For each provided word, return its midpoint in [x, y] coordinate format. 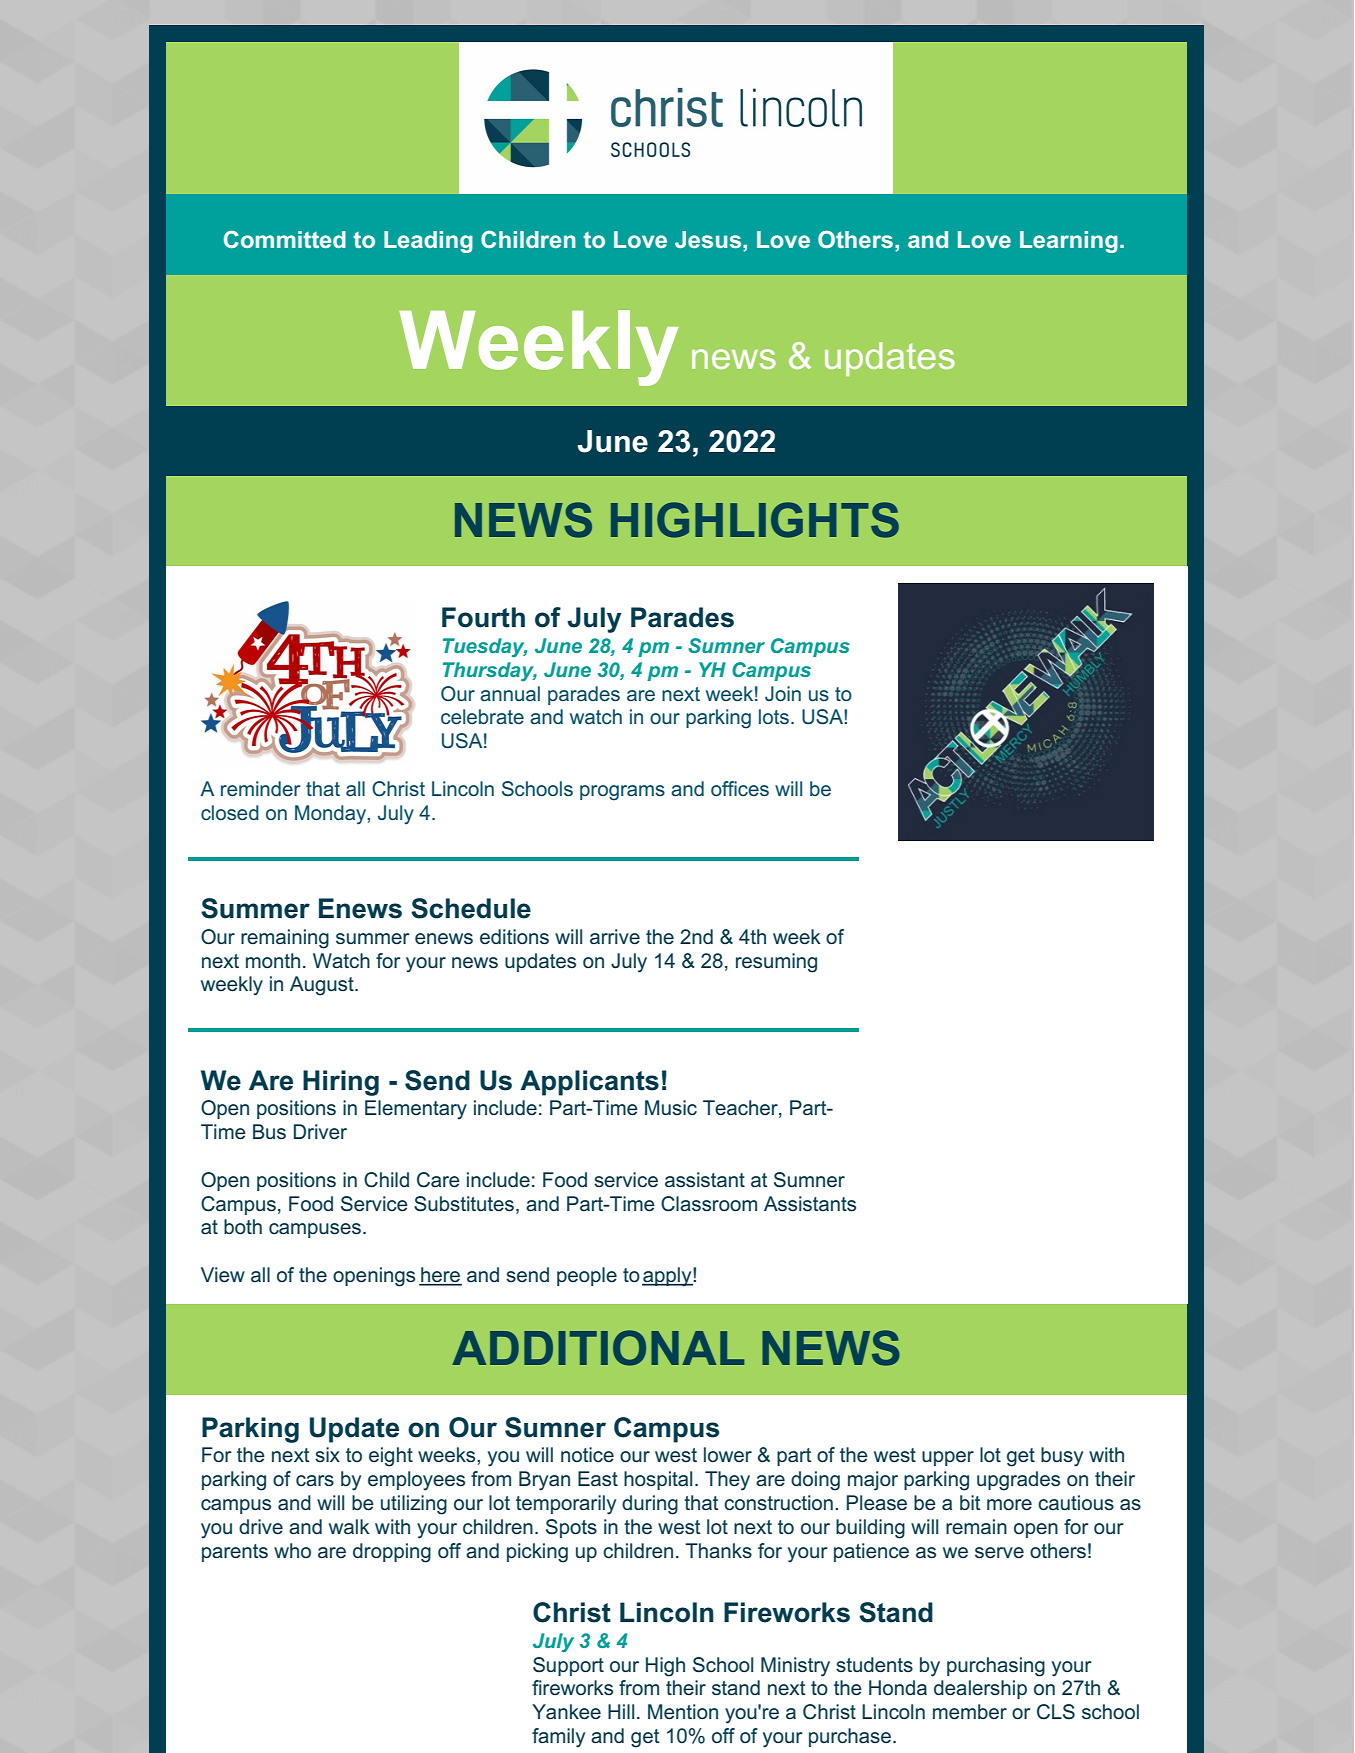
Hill [621, 1711]
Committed [285, 239]
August [323, 986]
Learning [1069, 242]
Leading [428, 242]
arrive [615, 937]
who [292, 1550]
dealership [980, 1689]
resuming [776, 963]
